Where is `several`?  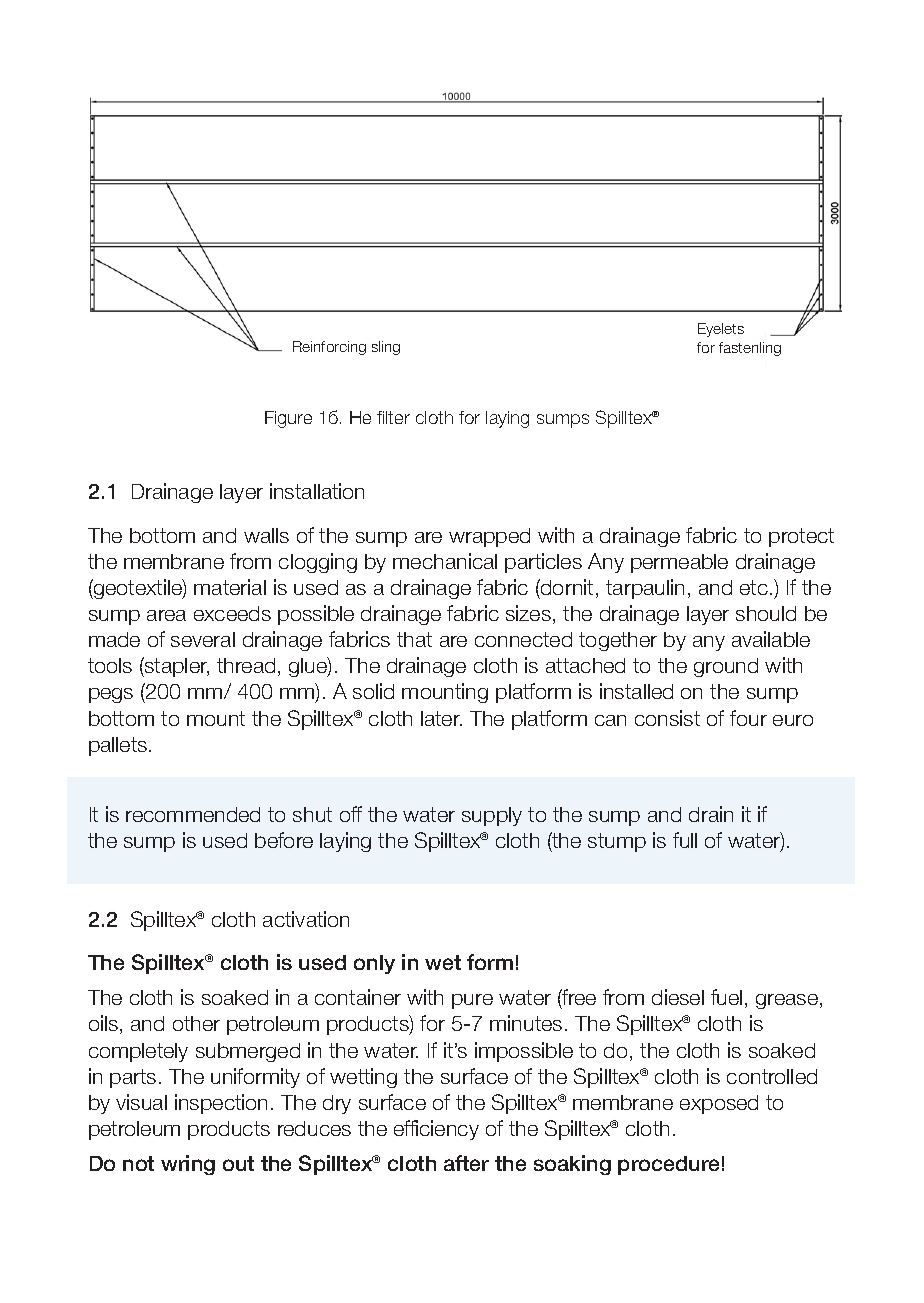 several is located at coordinates (203, 639).
